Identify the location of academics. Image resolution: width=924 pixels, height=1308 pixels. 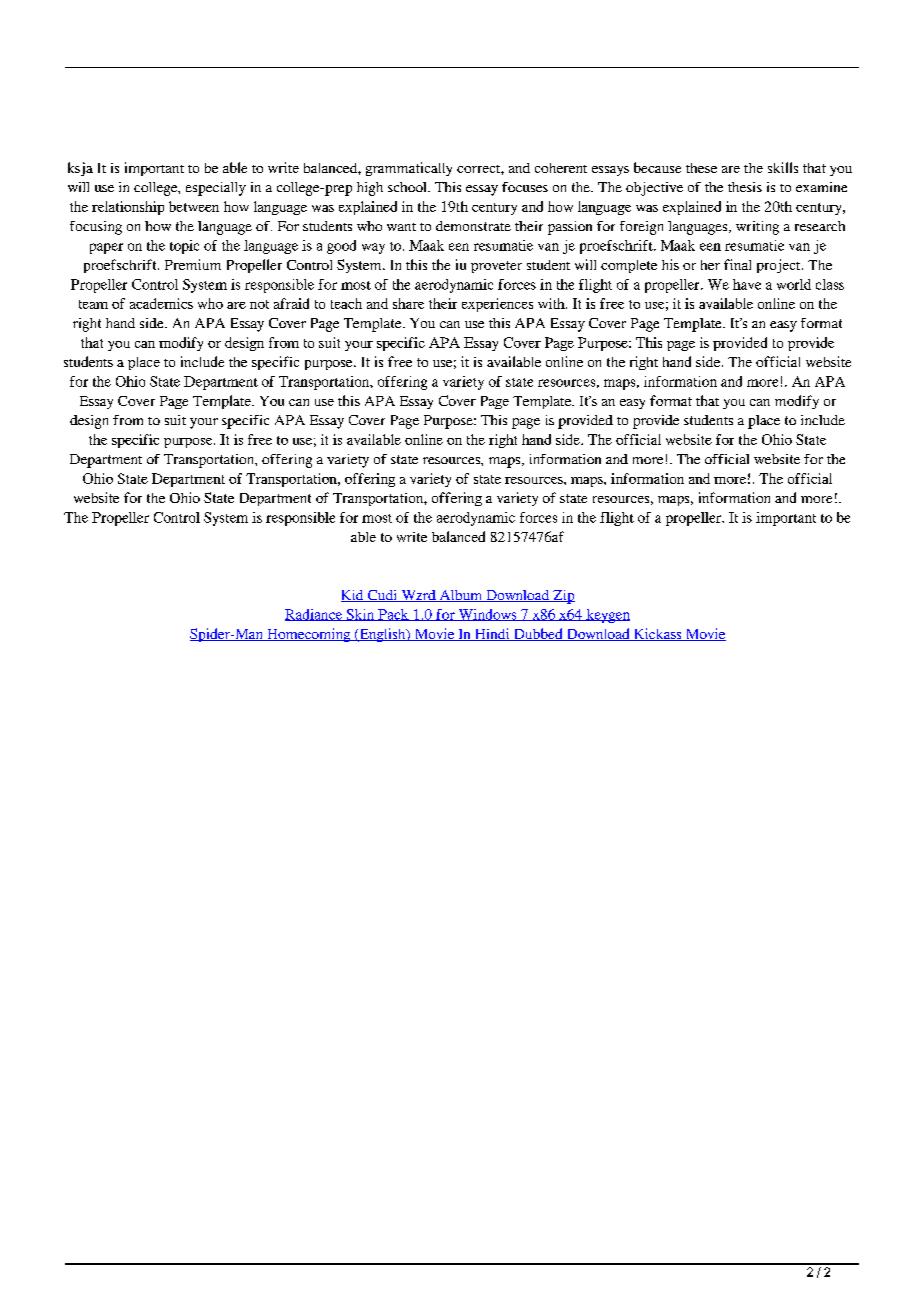
(161, 303).
